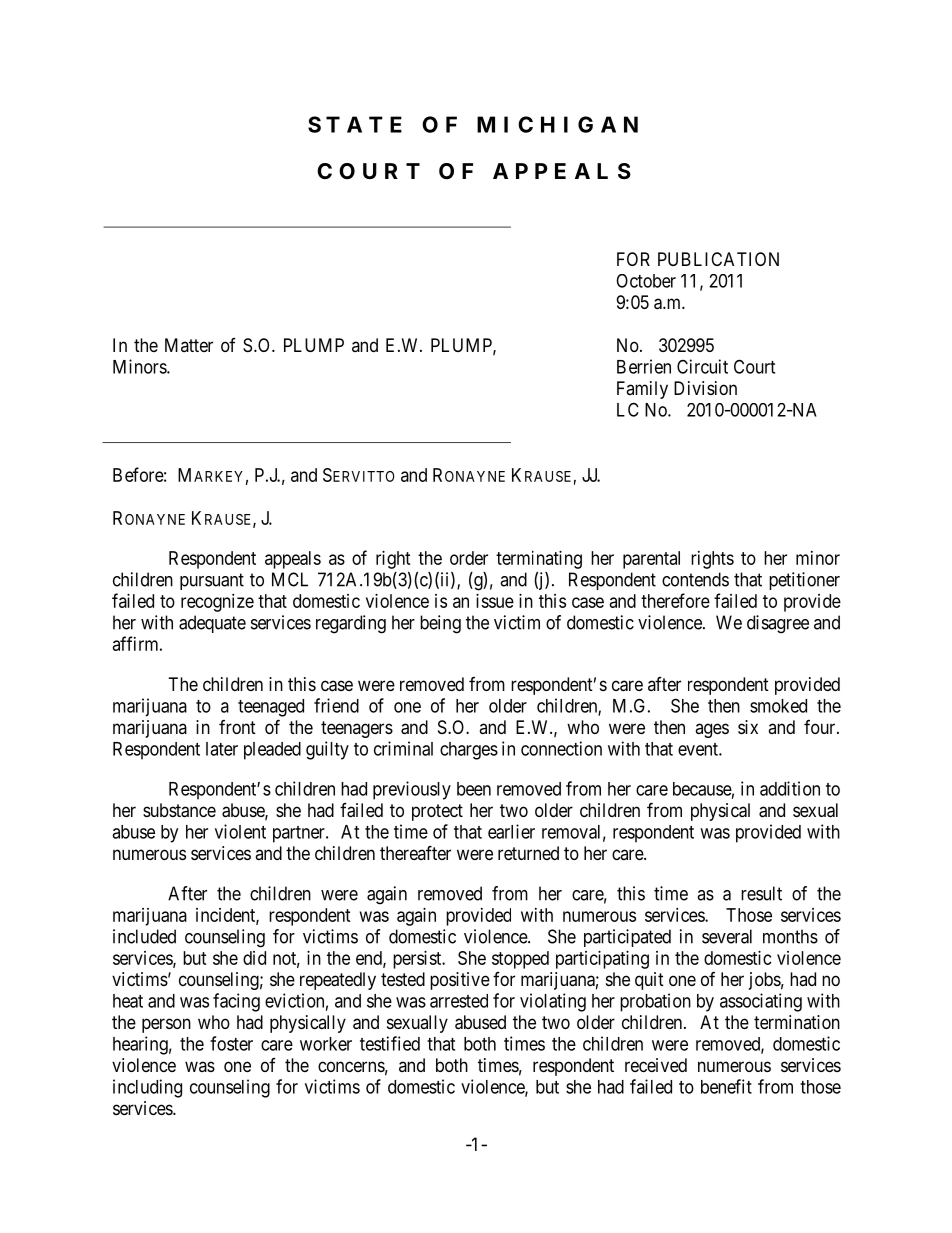 The image size is (952, 1233). What do you see at coordinates (240, 831) in the screenshot?
I see `violent` at bounding box center [240, 831].
